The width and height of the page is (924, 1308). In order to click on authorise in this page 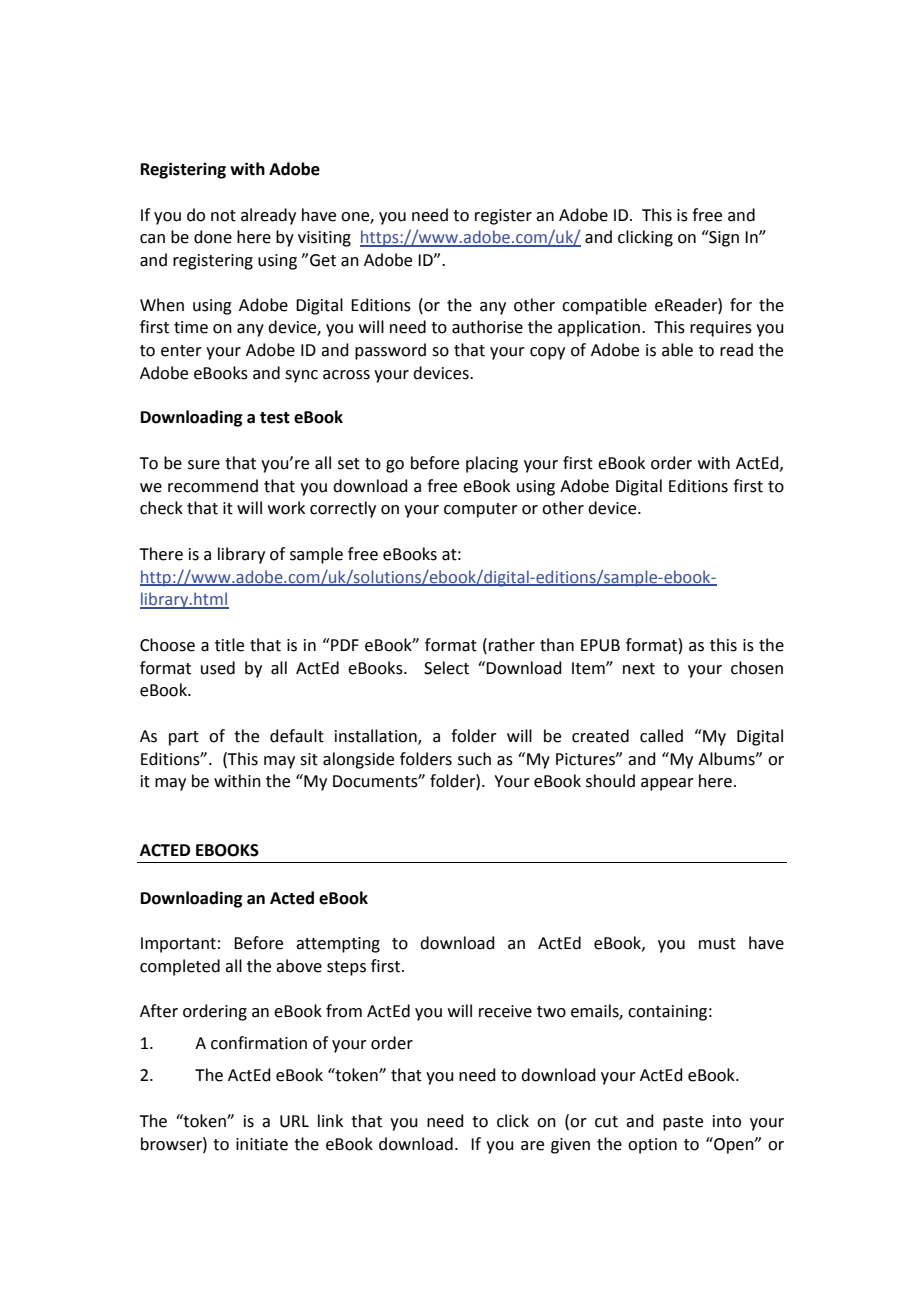, I will do `click(487, 327)`.
